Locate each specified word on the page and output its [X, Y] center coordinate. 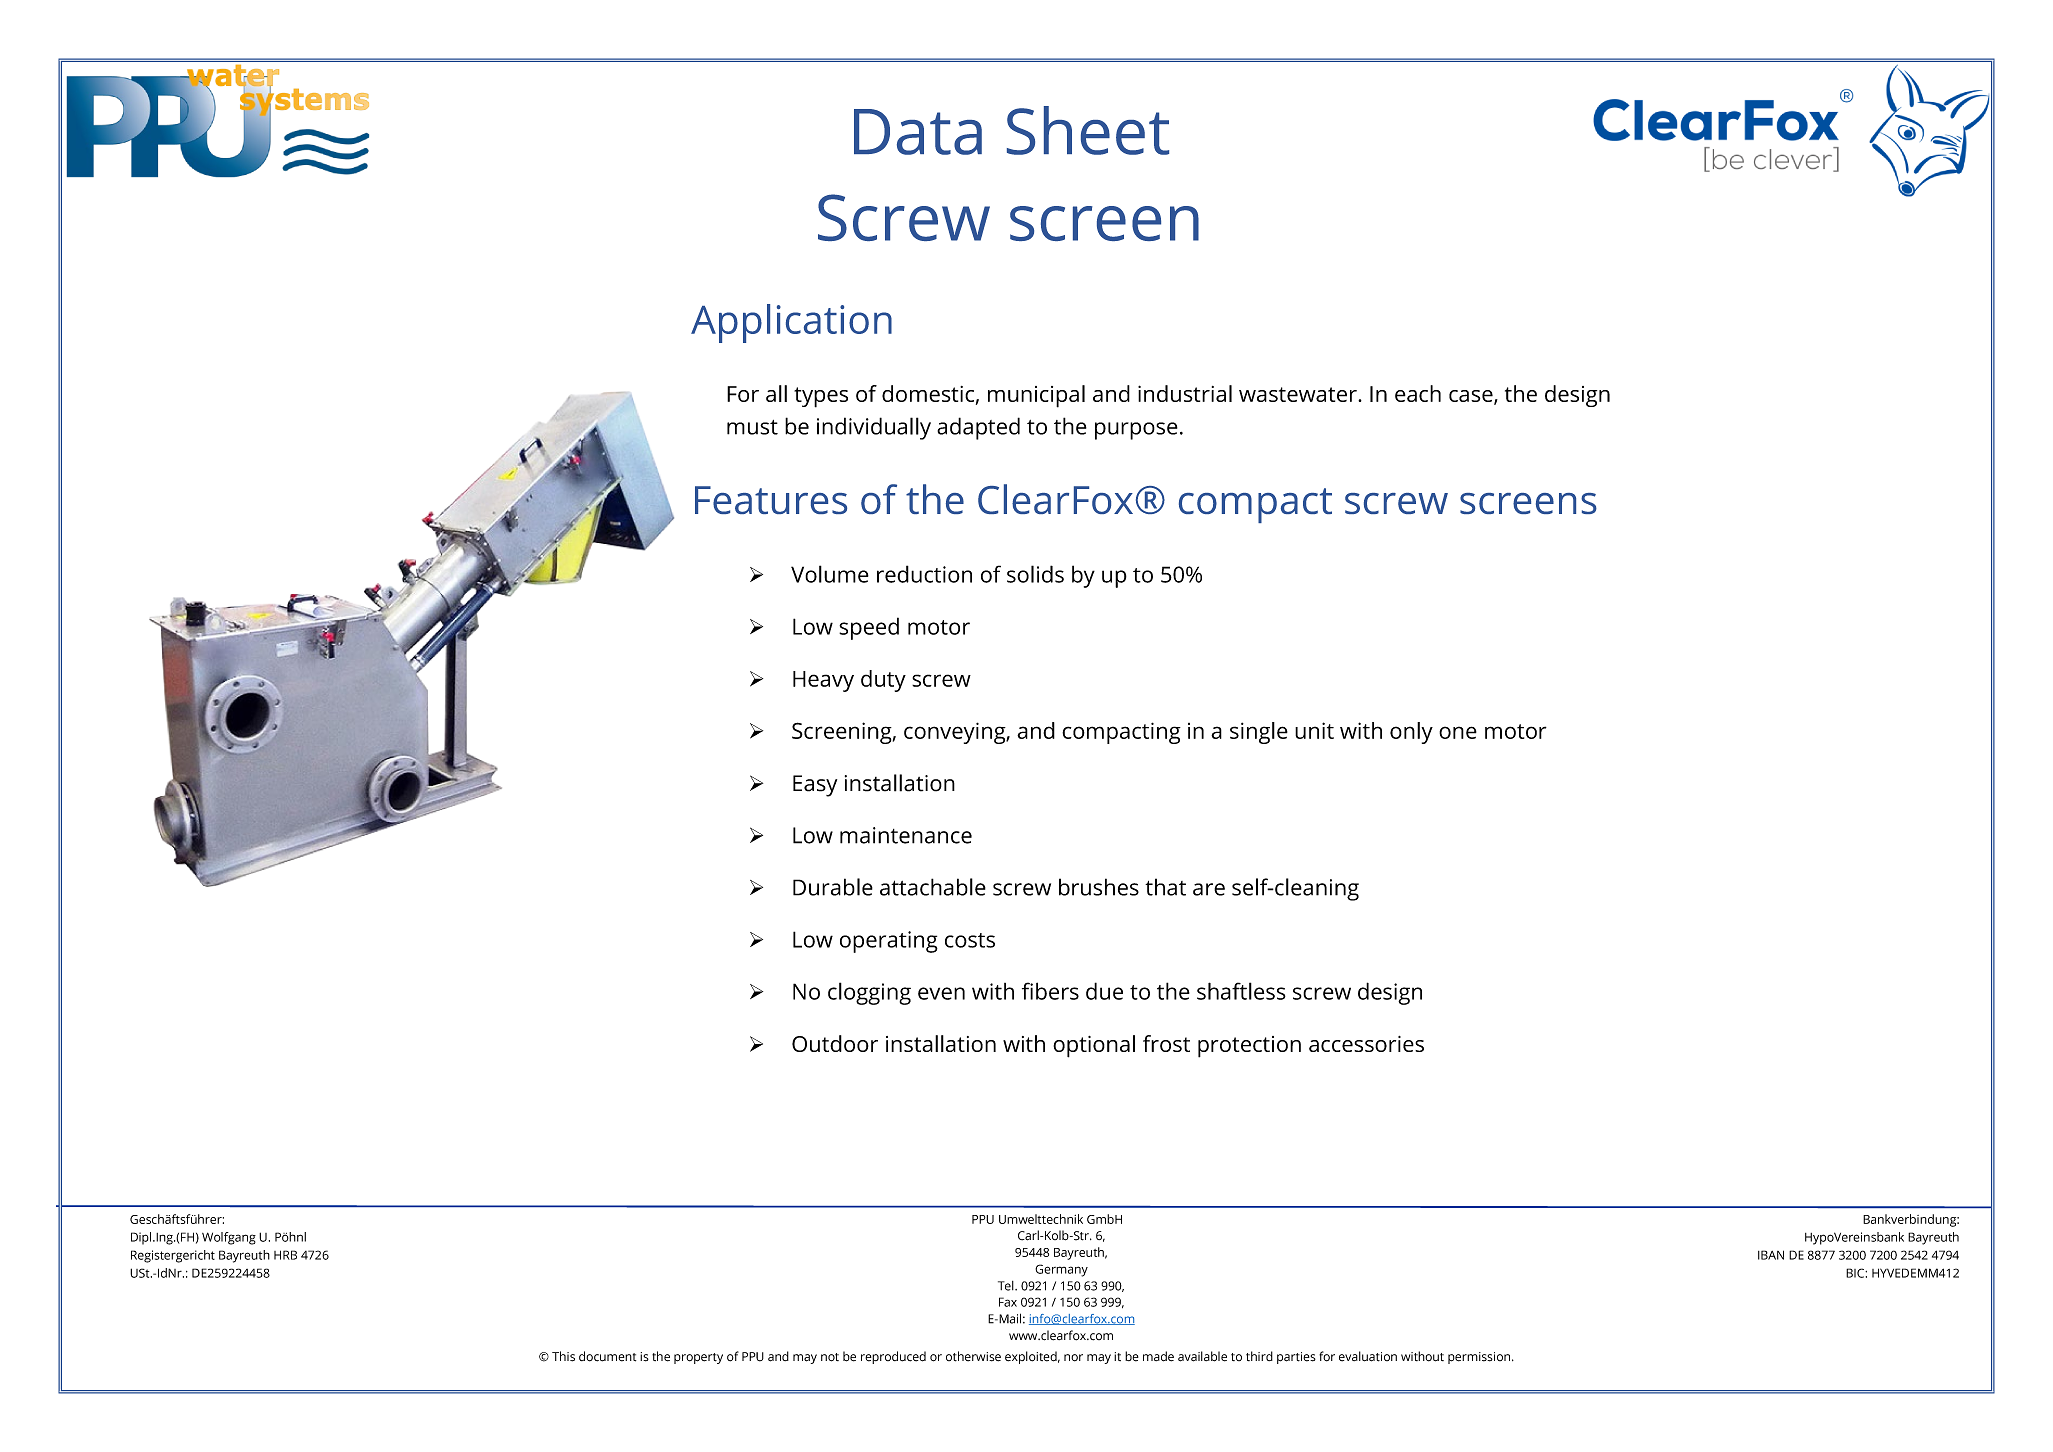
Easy [815, 786]
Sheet [1088, 130]
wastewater [1299, 394]
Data [918, 132]
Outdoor [835, 1043]
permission [1479, 1358]
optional [1094, 1046]
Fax [1008, 1302]
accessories [1366, 1044]
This [563, 1356]
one [1458, 732]
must [752, 427]
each [1418, 393]
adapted [978, 428]
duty [883, 681]
